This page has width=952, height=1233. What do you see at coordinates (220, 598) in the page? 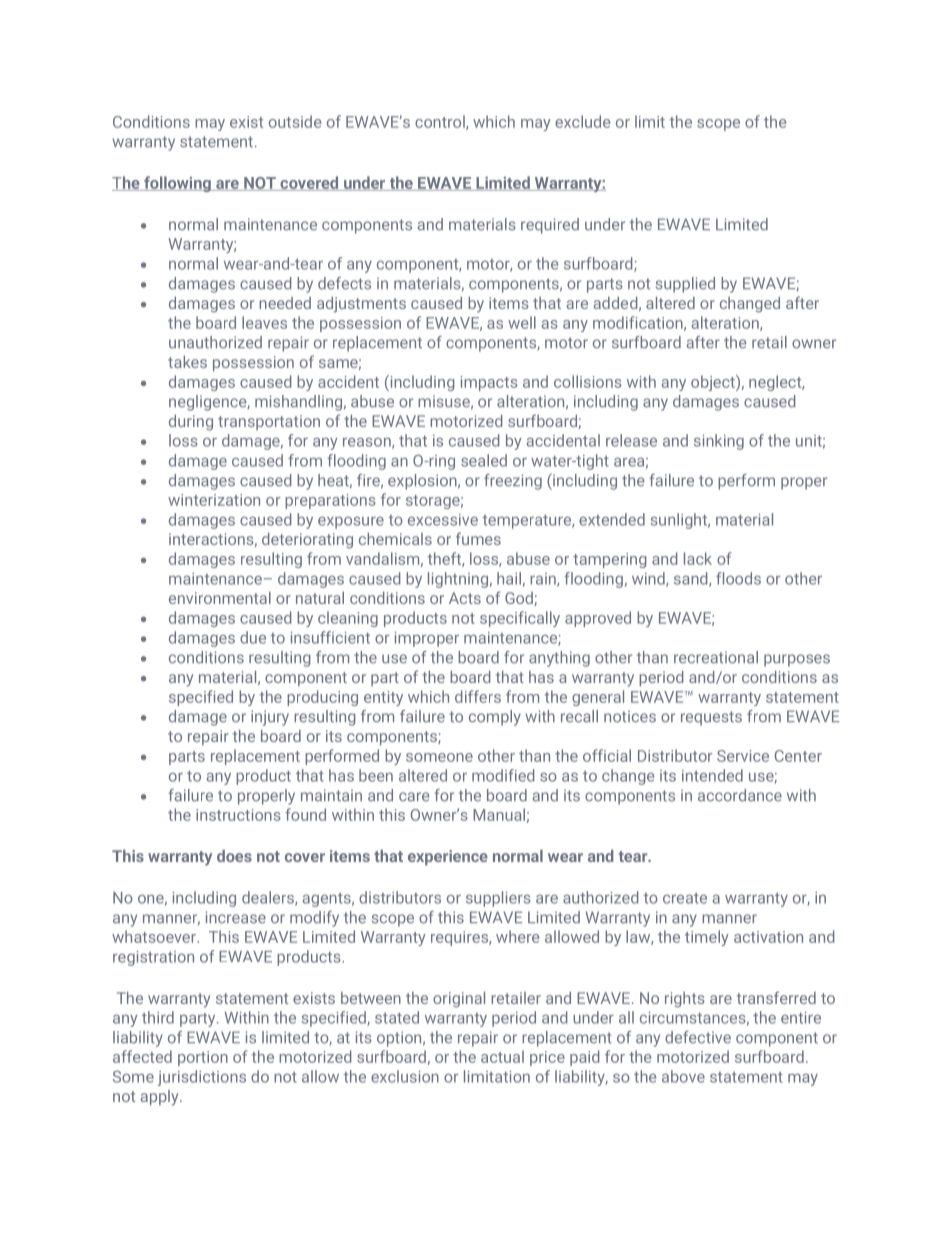
I see `environmental` at bounding box center [220, 598].
